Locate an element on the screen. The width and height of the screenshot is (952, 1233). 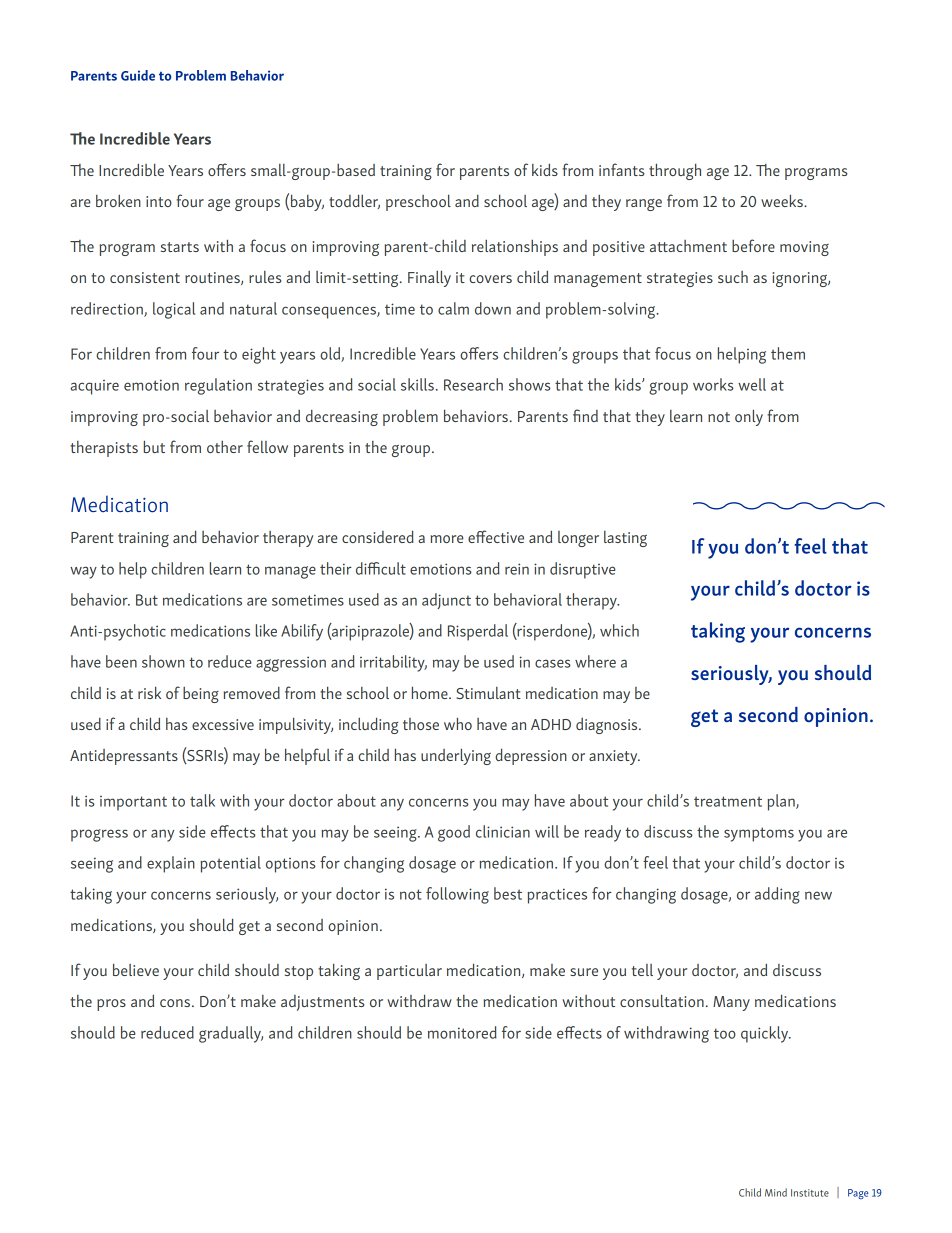
Guide is located at coordinates (138, 75).
